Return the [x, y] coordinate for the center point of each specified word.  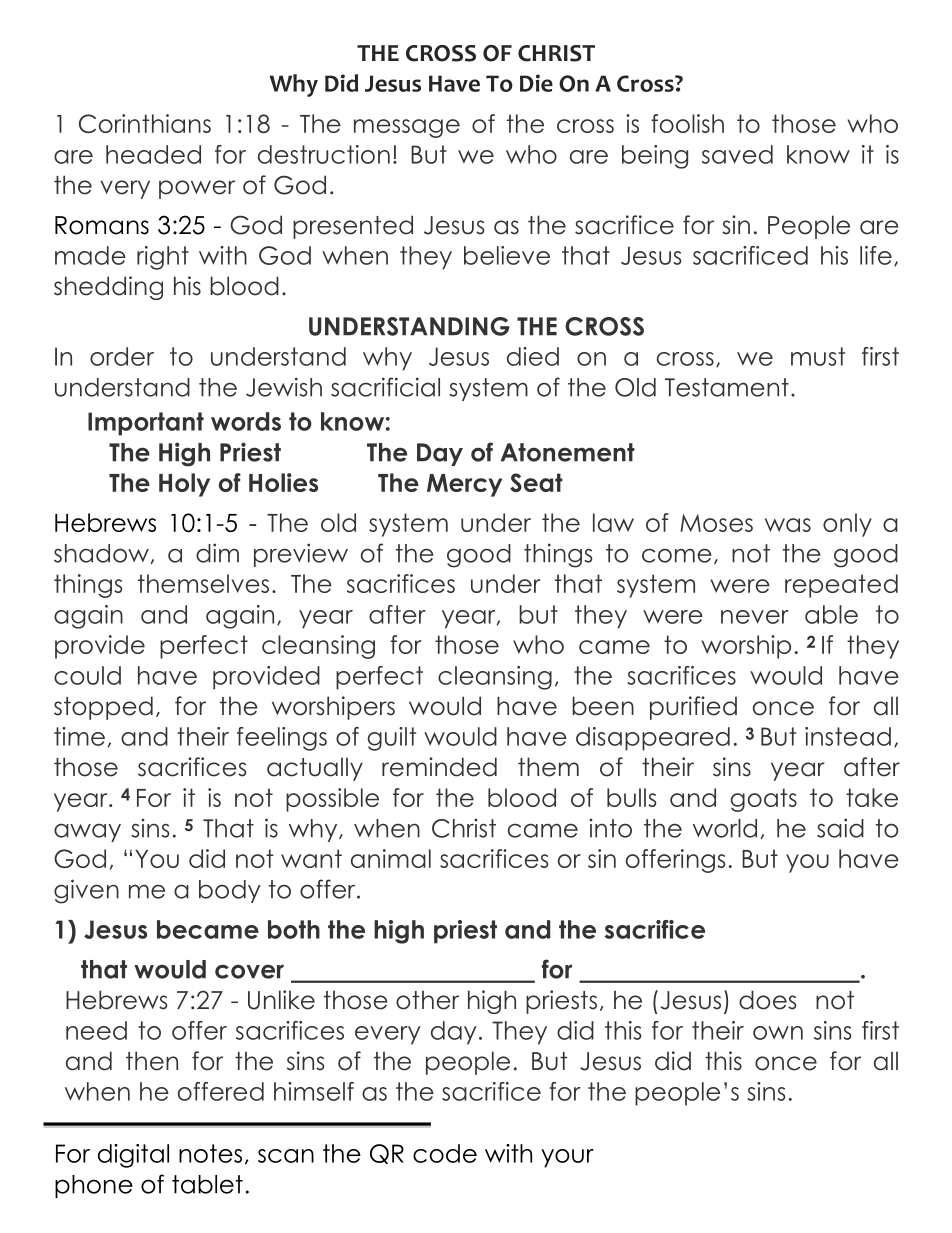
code [445, 1153]
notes [210, 1153]
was [788, 525]
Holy [184, 485]
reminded [439, 767]
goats [764, 800]
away [87, 832]
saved [737, 154]
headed [153, 154]
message [407, 128]
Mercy [464, 485]
